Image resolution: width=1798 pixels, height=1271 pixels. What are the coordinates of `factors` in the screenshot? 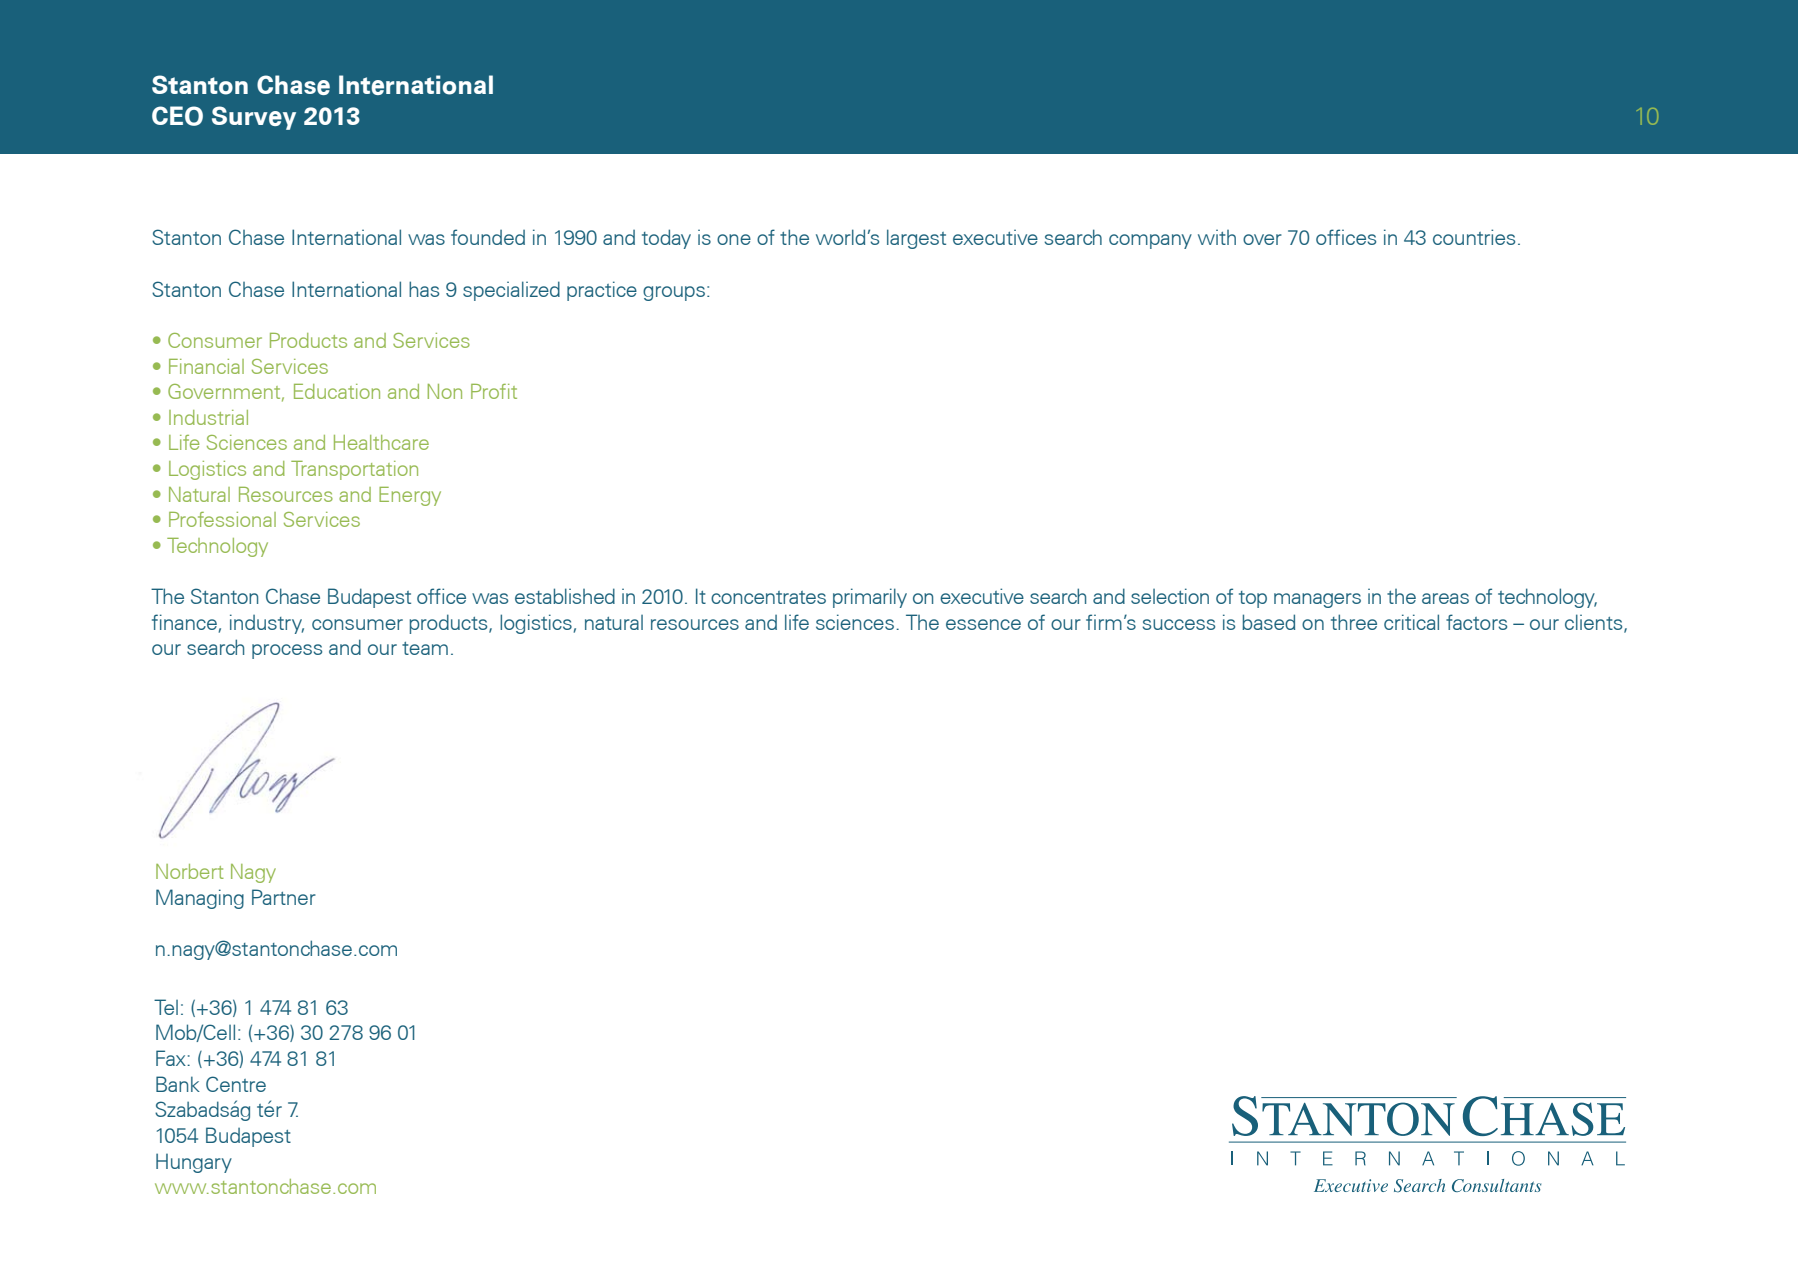 It's located at (1476, 622).
